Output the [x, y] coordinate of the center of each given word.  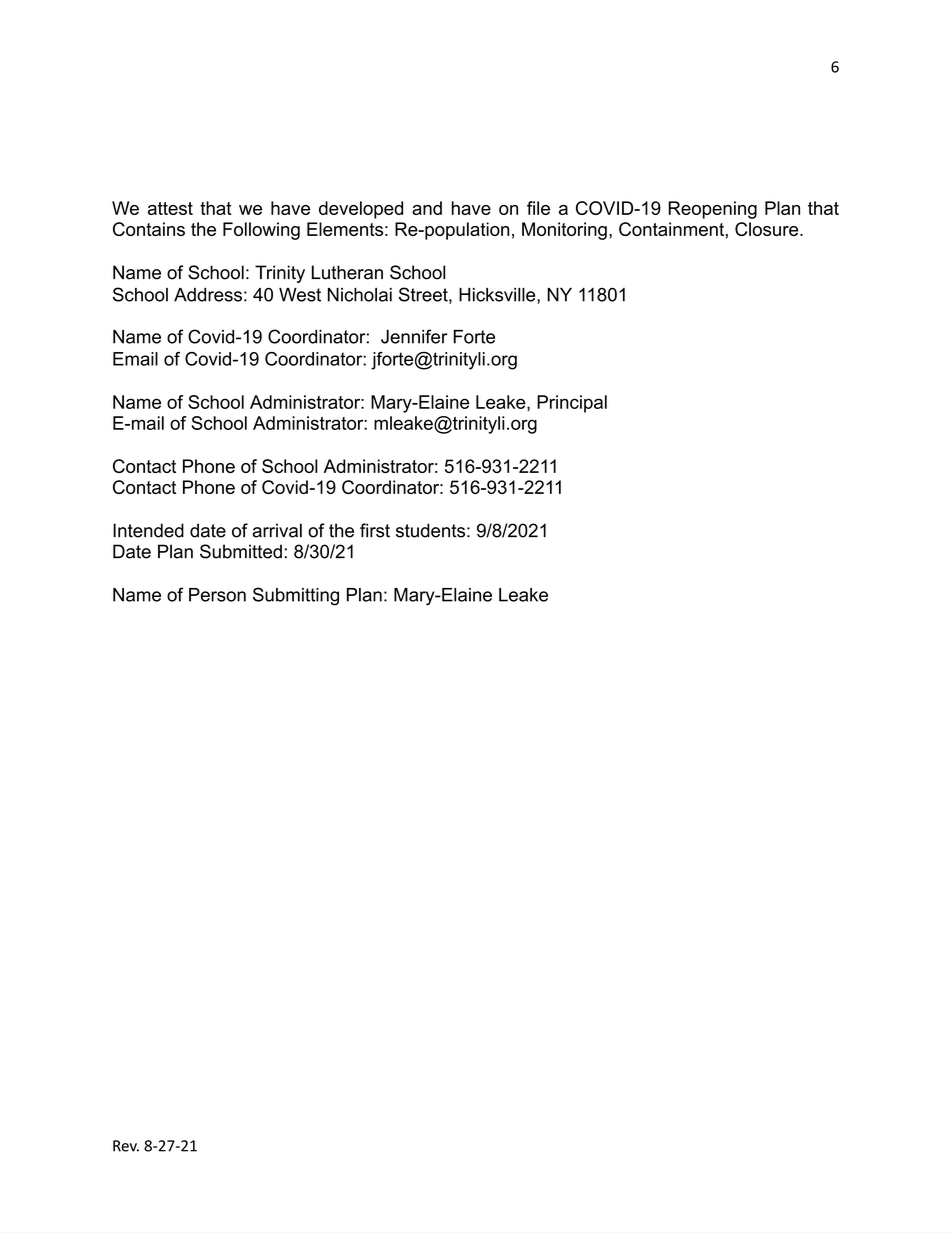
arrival [277, 530]
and [427, 208]
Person [217, 595]
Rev [126, 1146]
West [300, 295]
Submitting [296, 596]
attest [170, 208]
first [375, 530]
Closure [768, 229]
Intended [148, 530]
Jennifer [414, 336]
